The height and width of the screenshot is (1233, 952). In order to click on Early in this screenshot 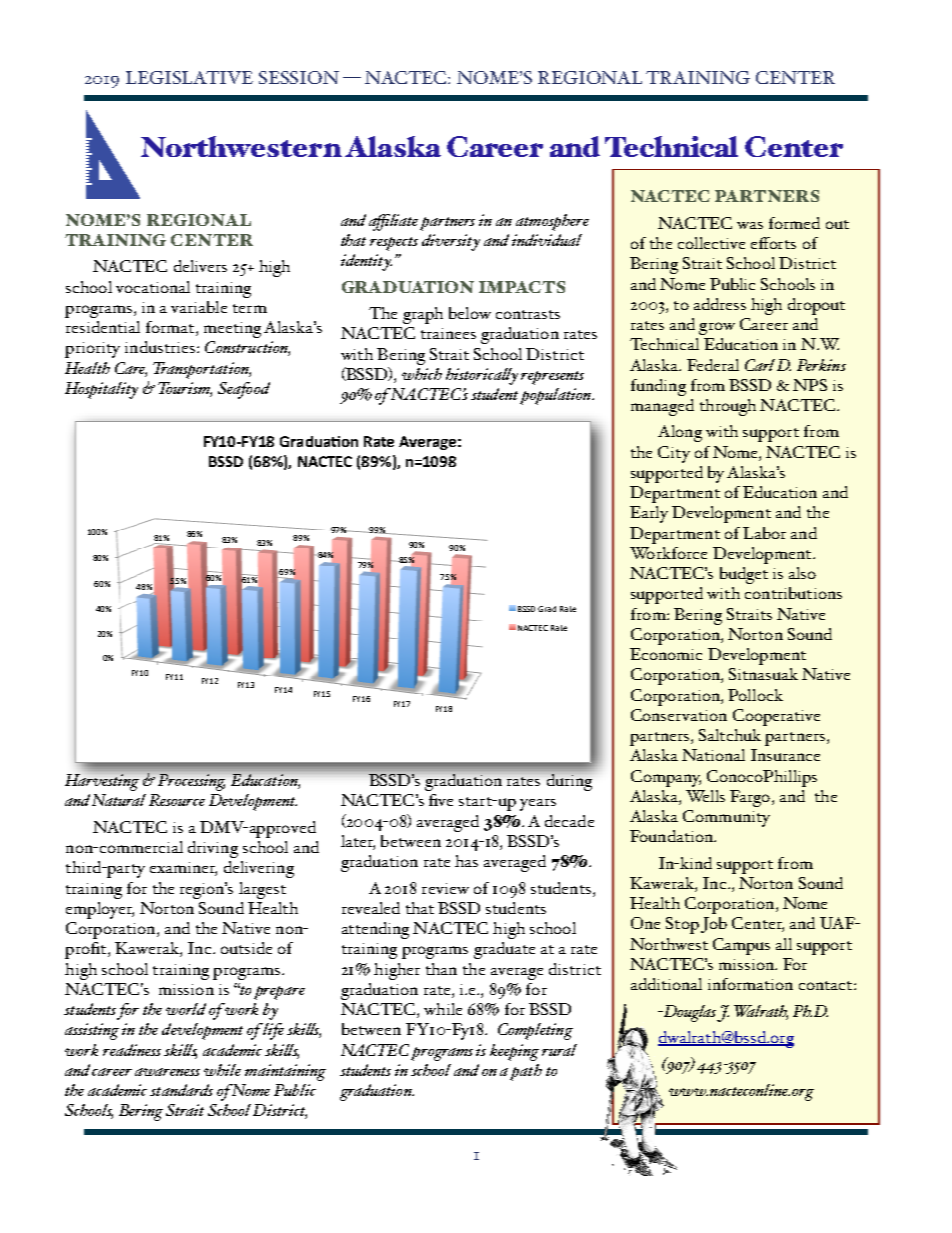, I will do `click(649, 514)`.
